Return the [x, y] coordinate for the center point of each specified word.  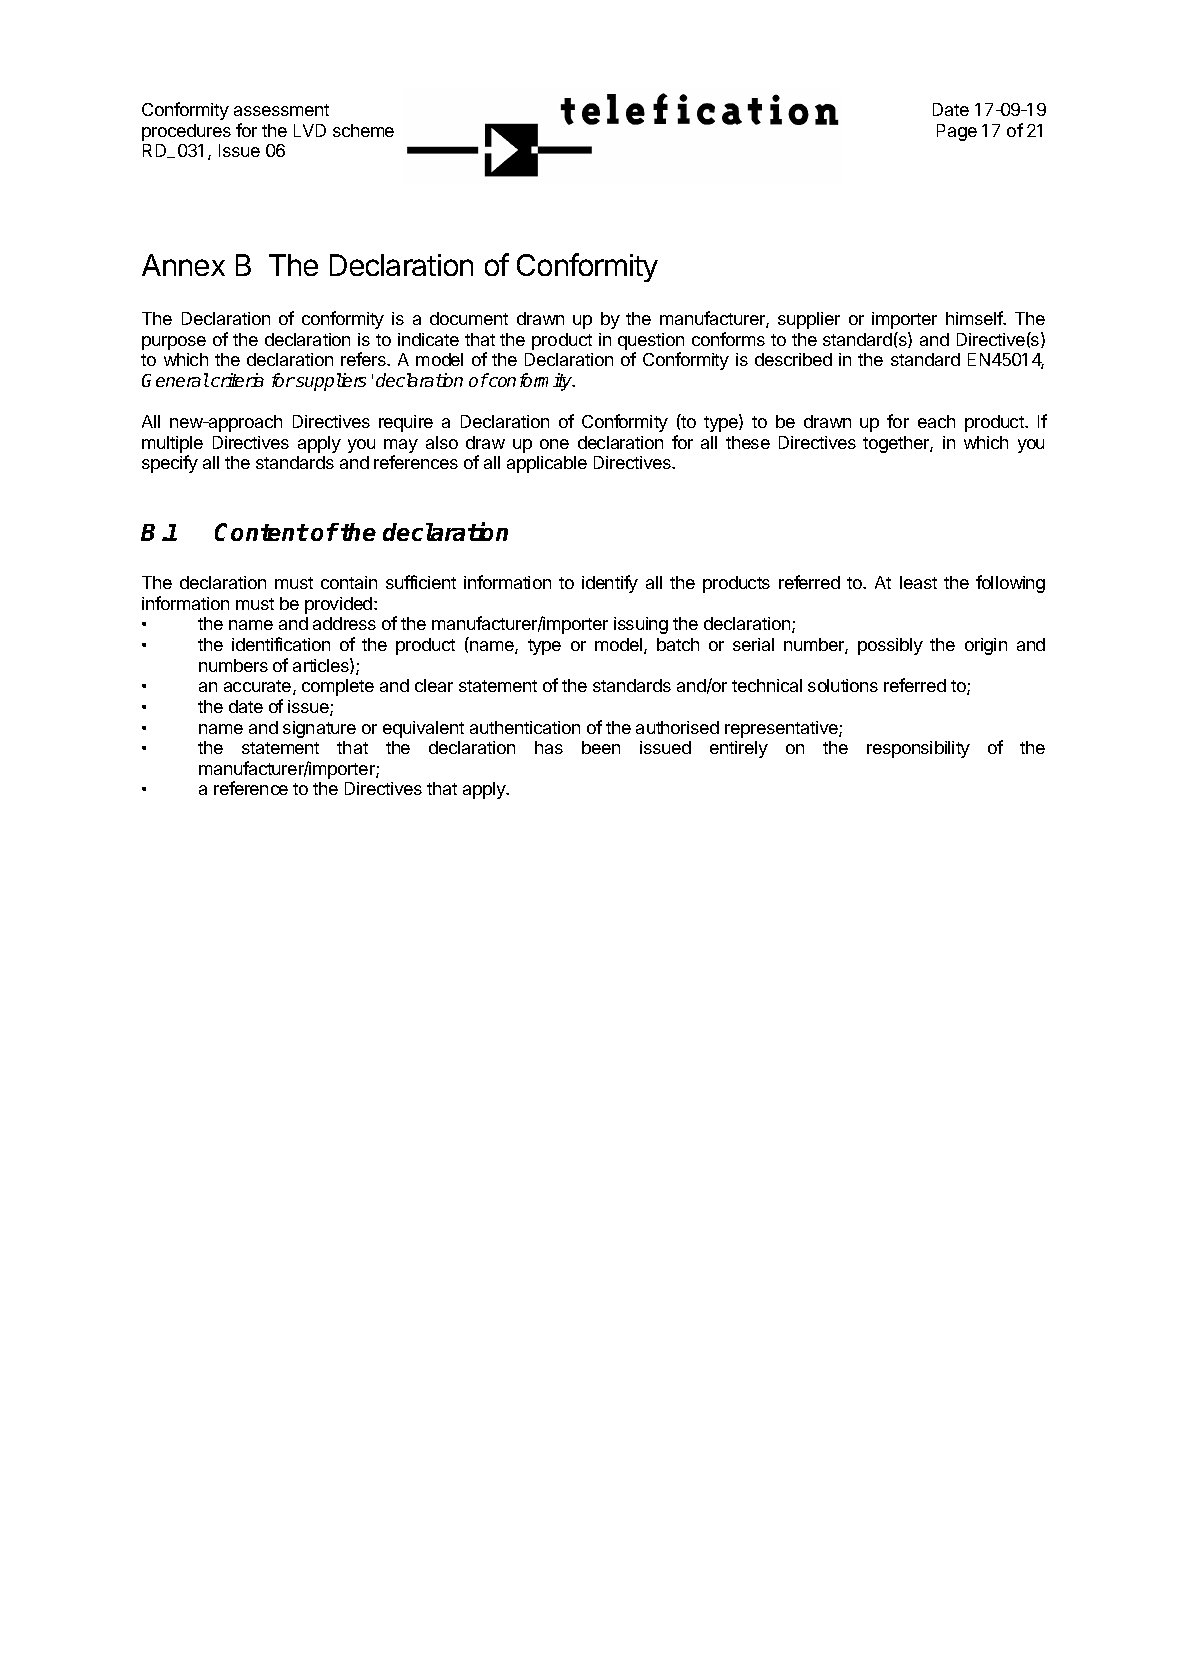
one [554, 444]
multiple [172, 446]
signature [319, 729]
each [936, 421]
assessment [281, 110]
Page [957, 132]
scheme [363, 130]
